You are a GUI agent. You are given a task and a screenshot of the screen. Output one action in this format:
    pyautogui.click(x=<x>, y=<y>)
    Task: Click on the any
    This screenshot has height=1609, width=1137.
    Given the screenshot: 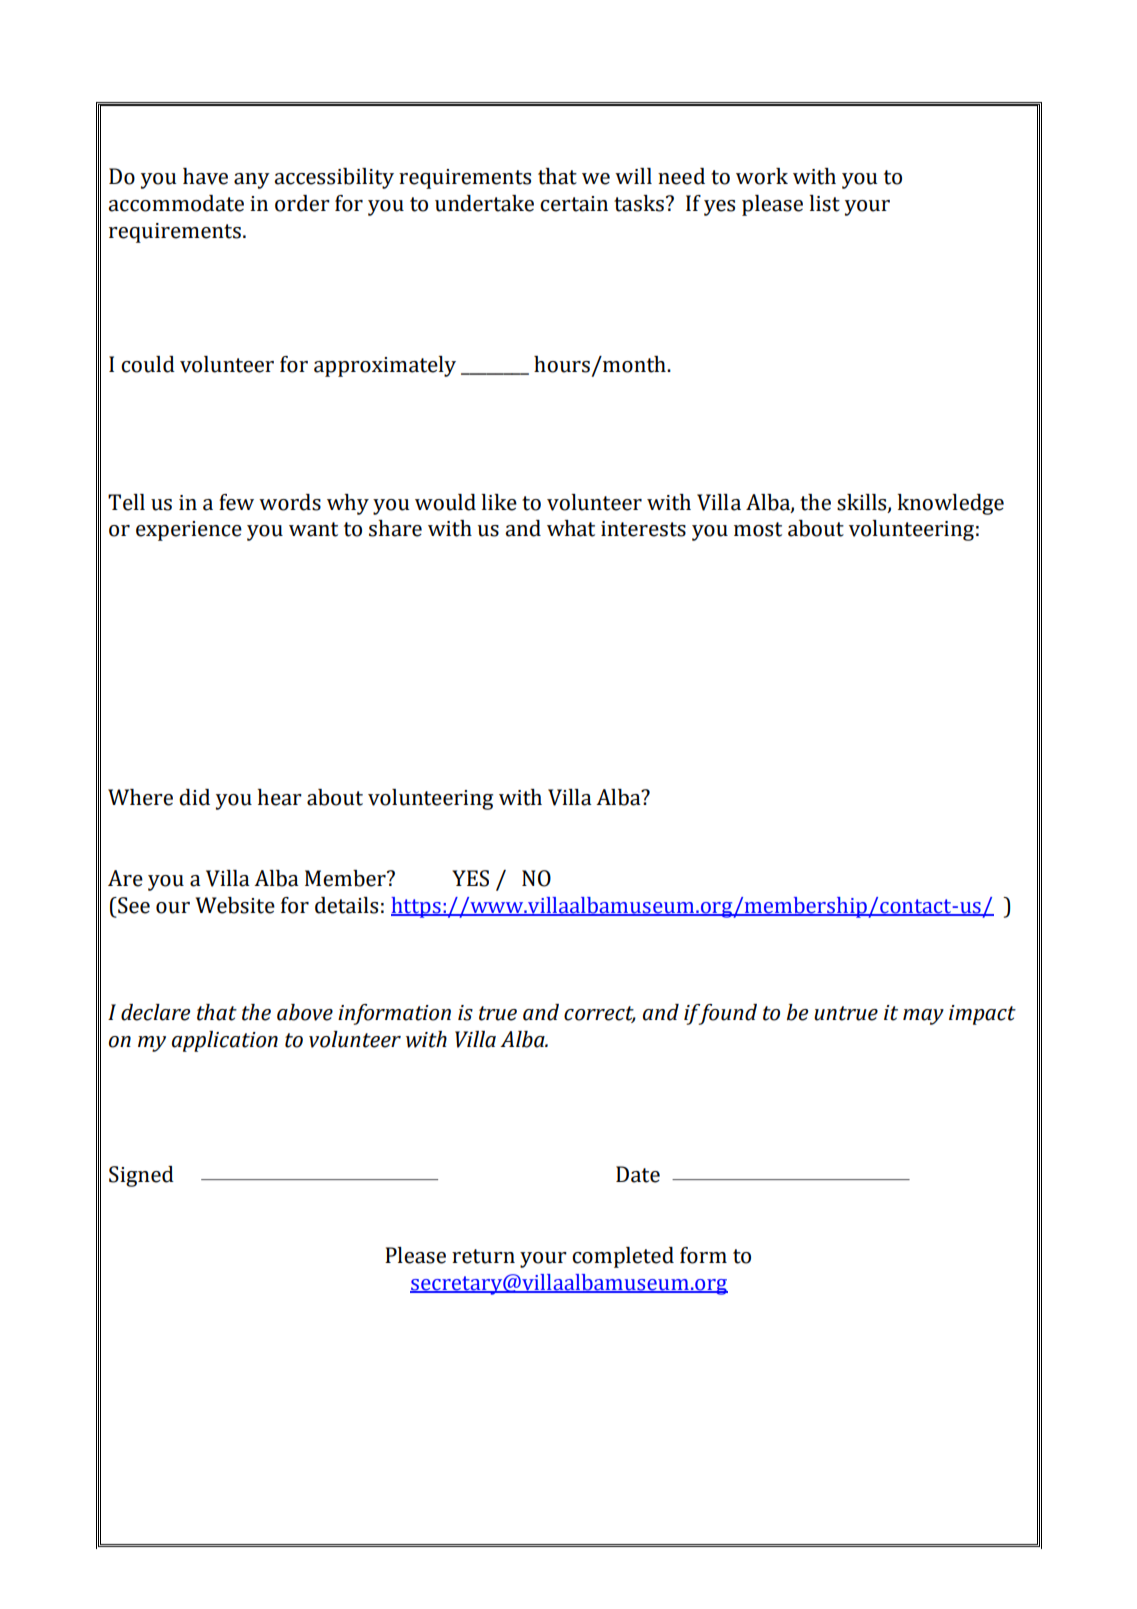 What is the action you would take?
    pyautogui.click(x=252, y=181)
